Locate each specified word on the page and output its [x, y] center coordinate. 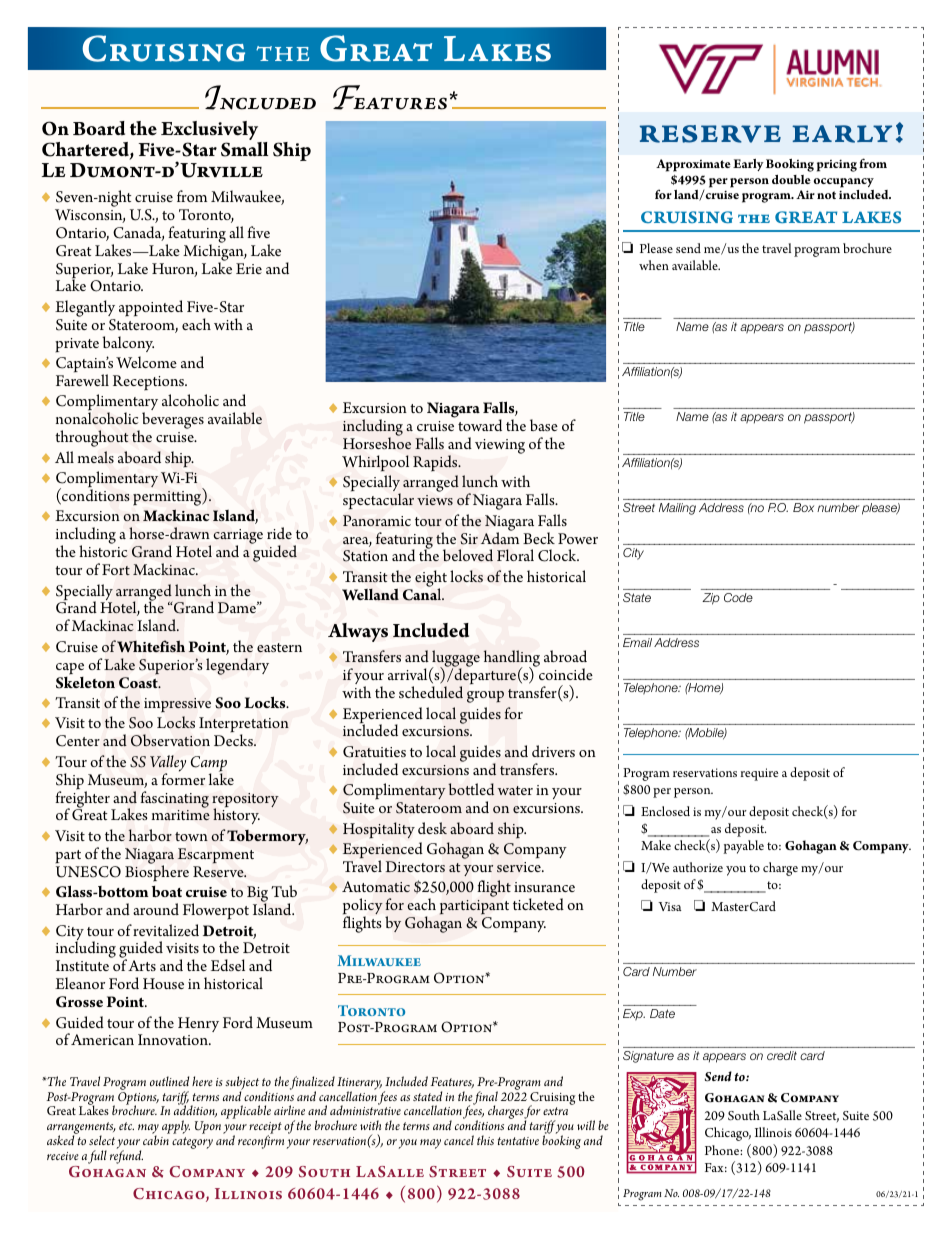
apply [176, 1127]
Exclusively [211, 132]
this [485, 1140]
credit [782, 1055]
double [791, 179]
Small [244, 149]
